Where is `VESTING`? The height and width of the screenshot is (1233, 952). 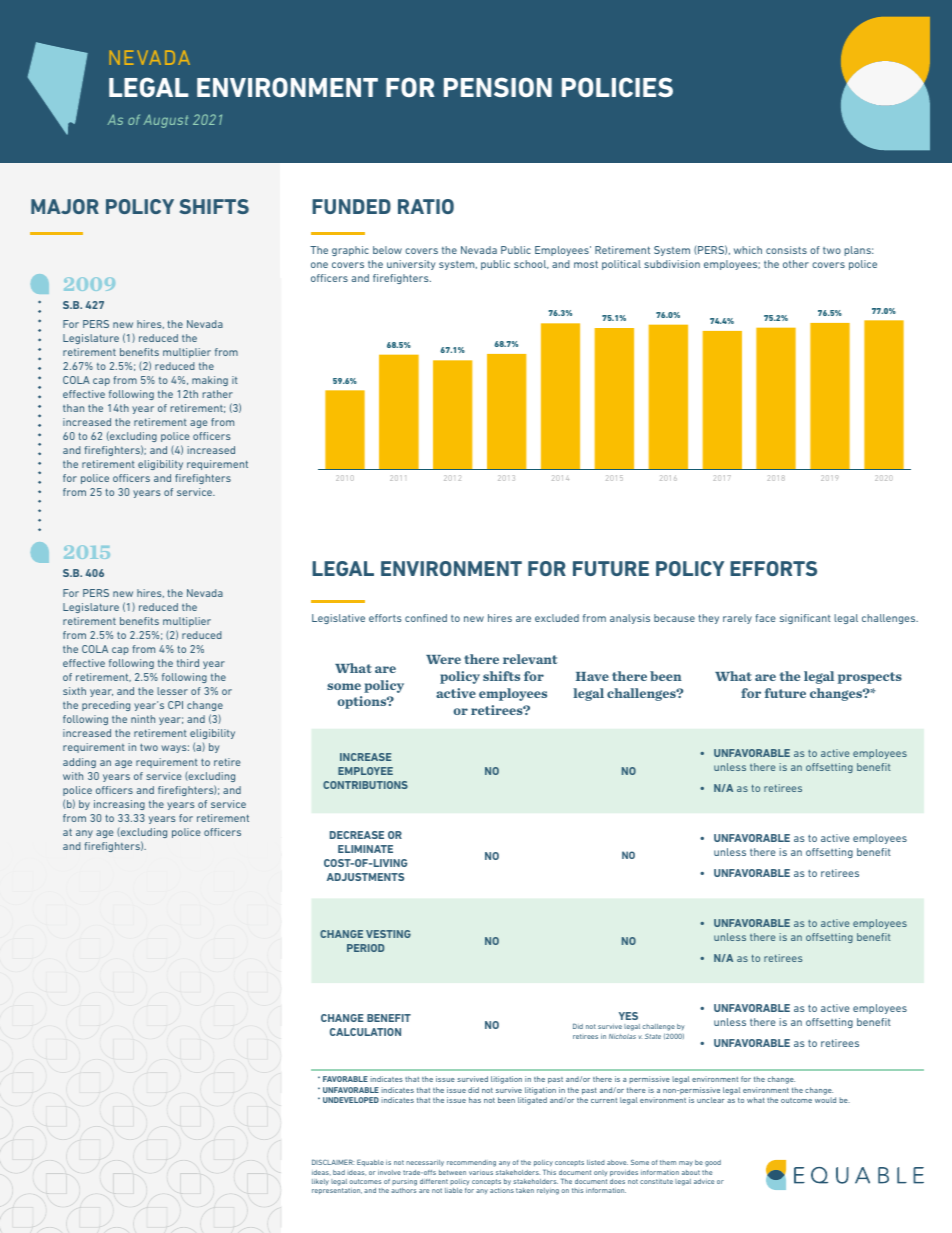 VESTING is located at coordinates (388, 934).
